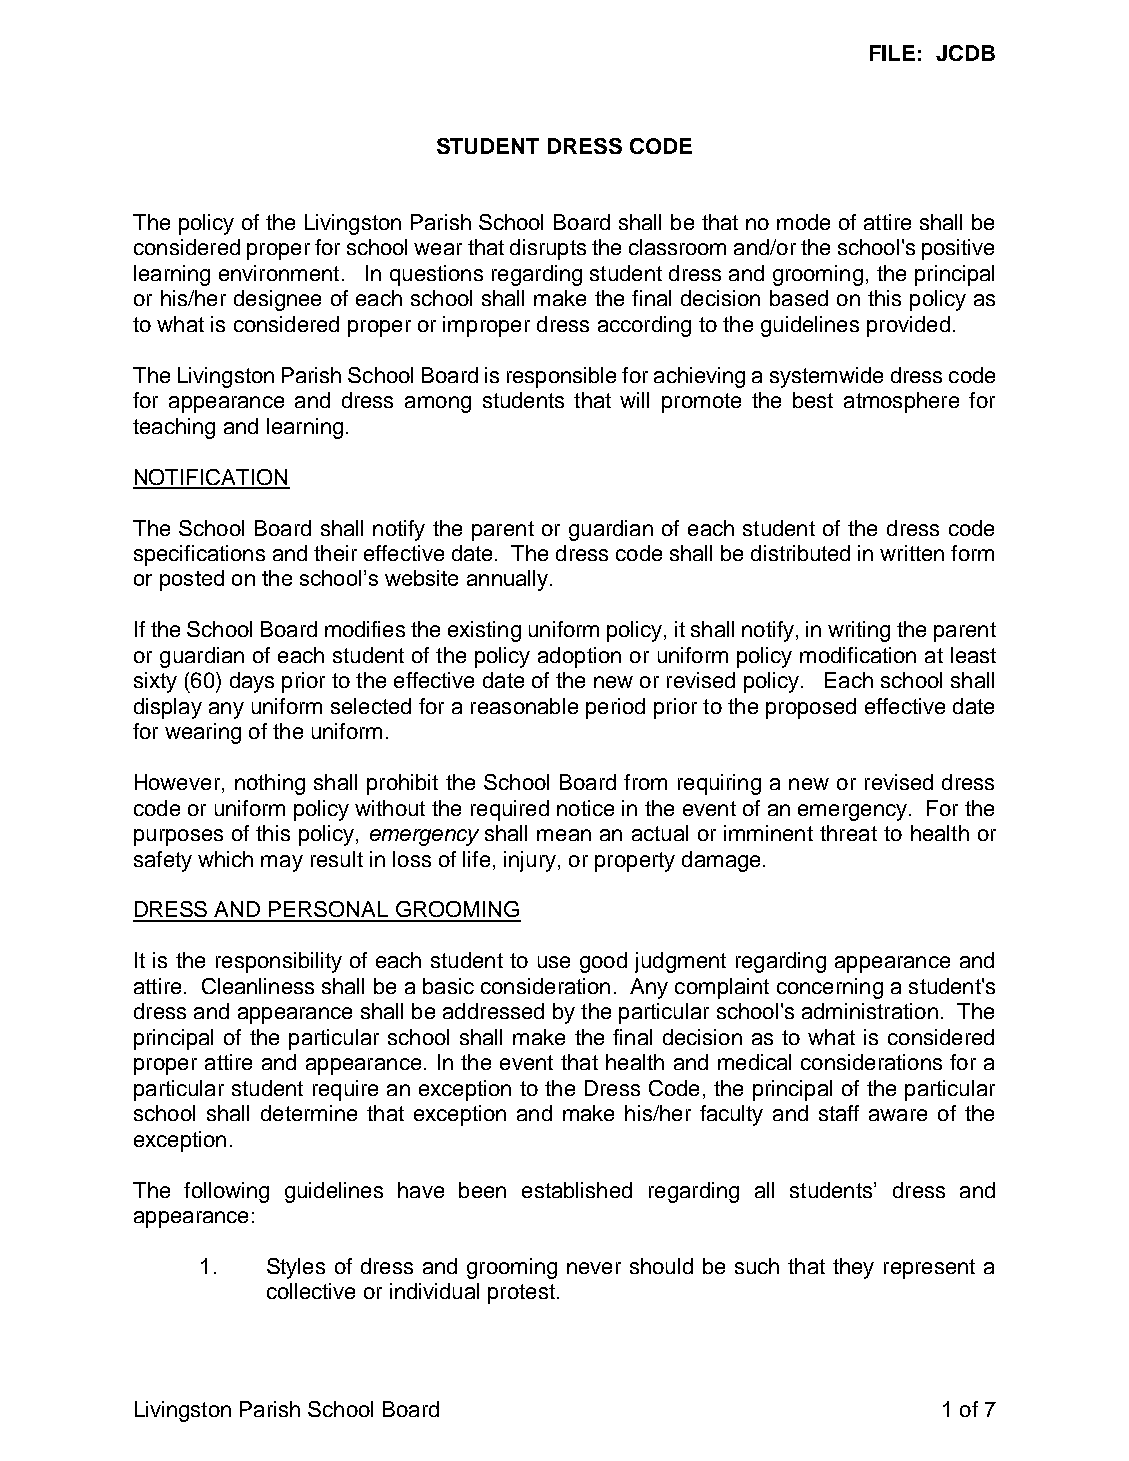 The height and width of the document is (1461, 1129). What do you see at coordinates (530, 861) in the document?
I see `injury` at bounding box center [530, 861].
